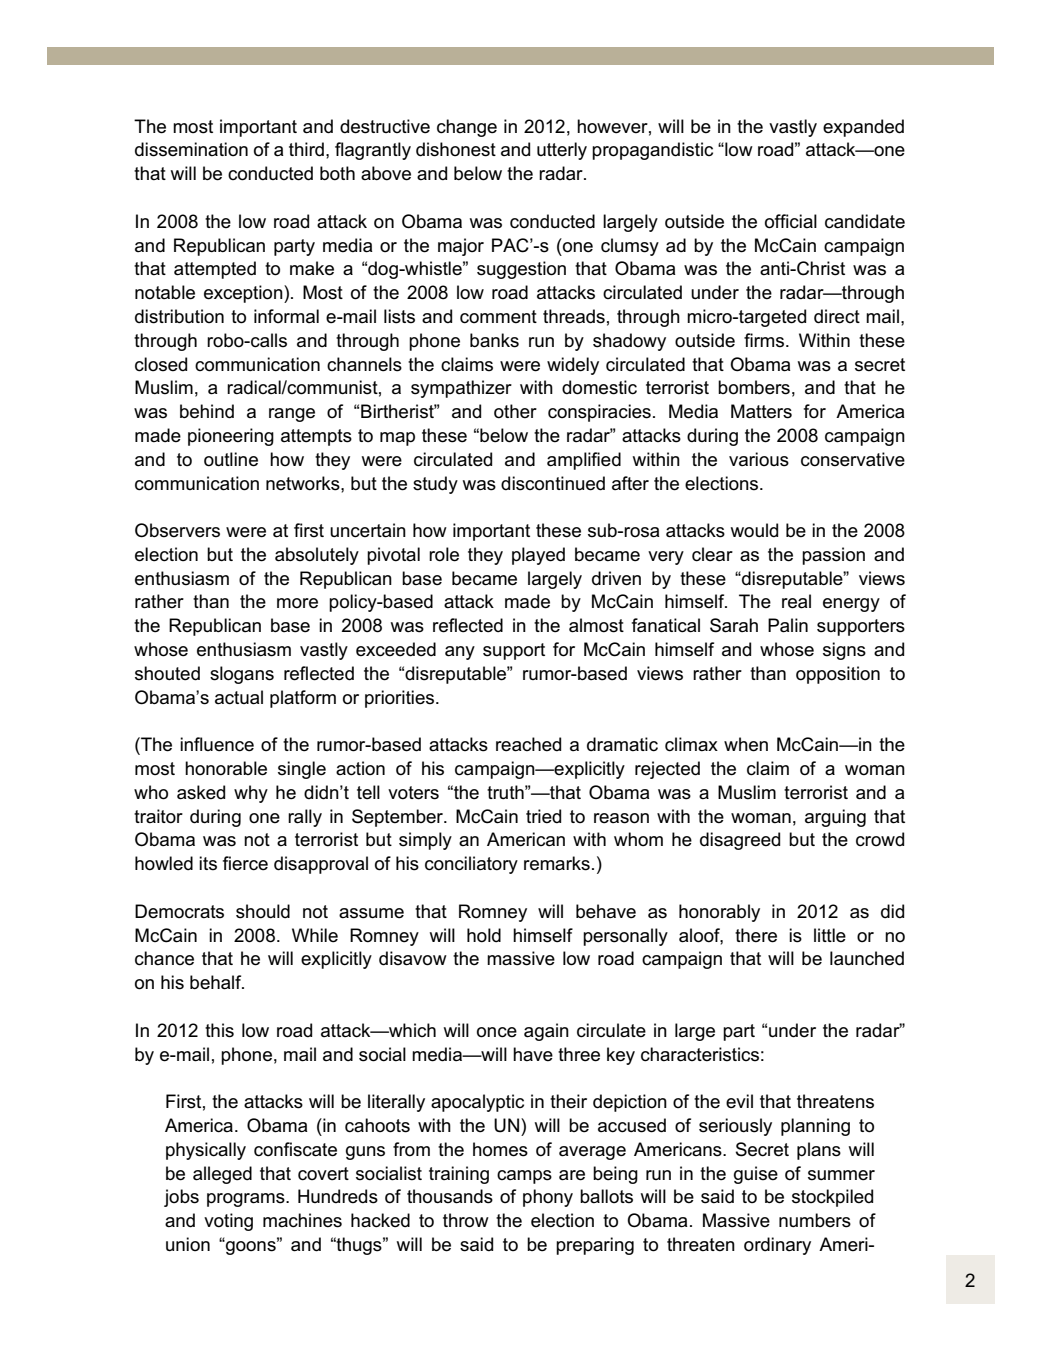 The width and height of the page is (1040, 1346). What do you see at coordinates (562, 151) in the page?
I see `utterly` at bounding box center [562, 151].
